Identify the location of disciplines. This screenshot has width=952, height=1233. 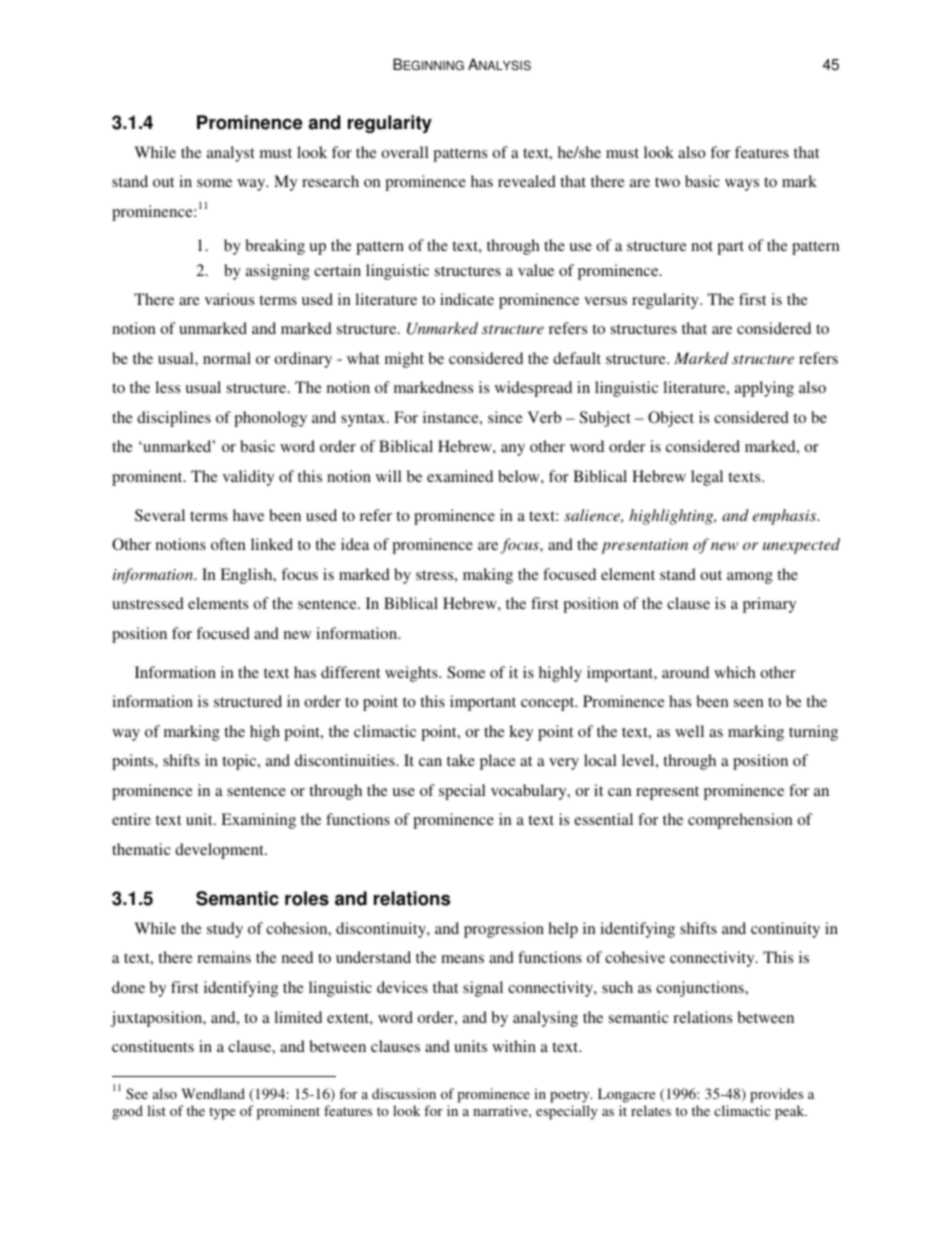
(174, 419).
